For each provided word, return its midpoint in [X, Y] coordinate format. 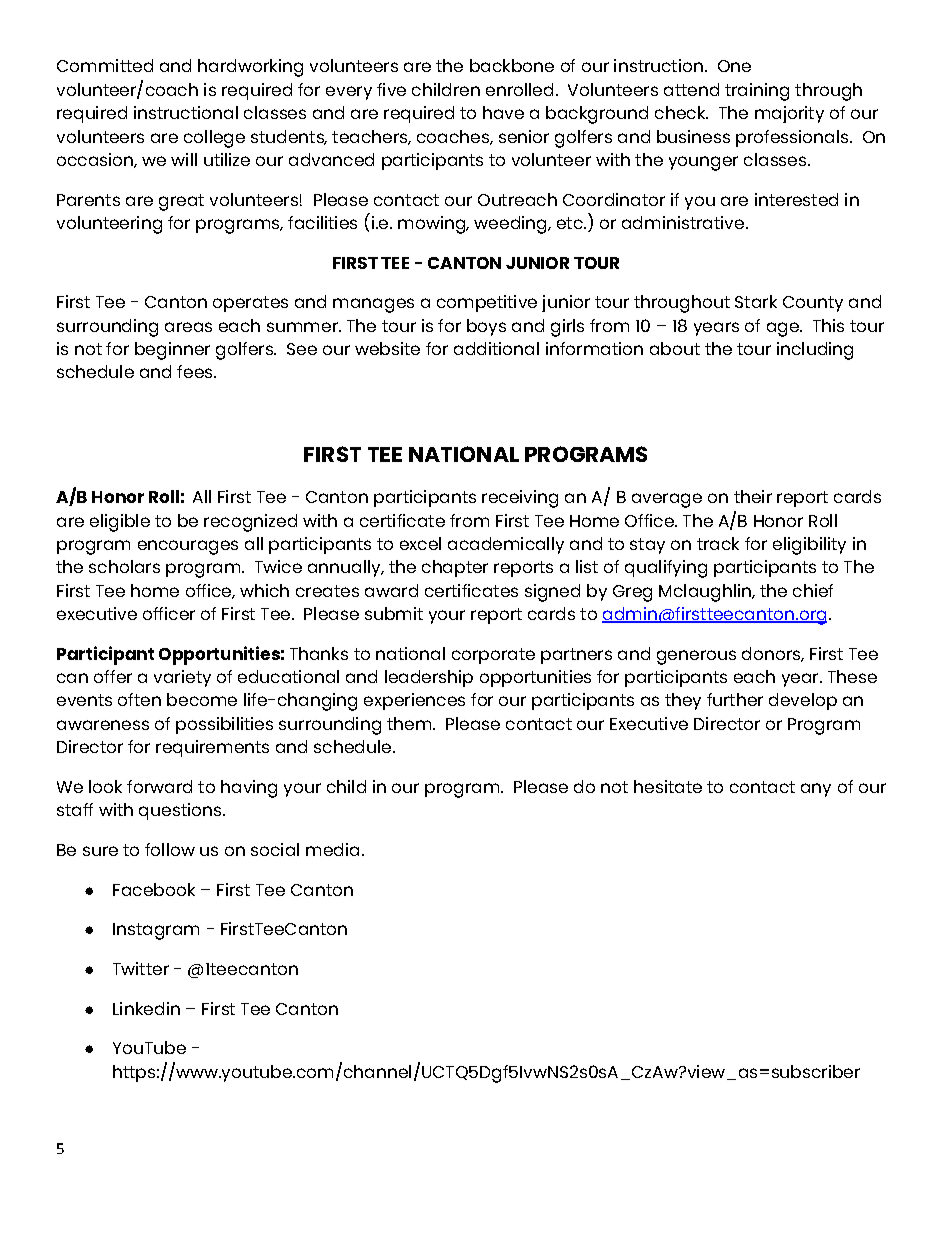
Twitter [141, 968]
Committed [105, 65]
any [816, 790]
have [503, 112]
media [332, 849]
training [757, 92]
